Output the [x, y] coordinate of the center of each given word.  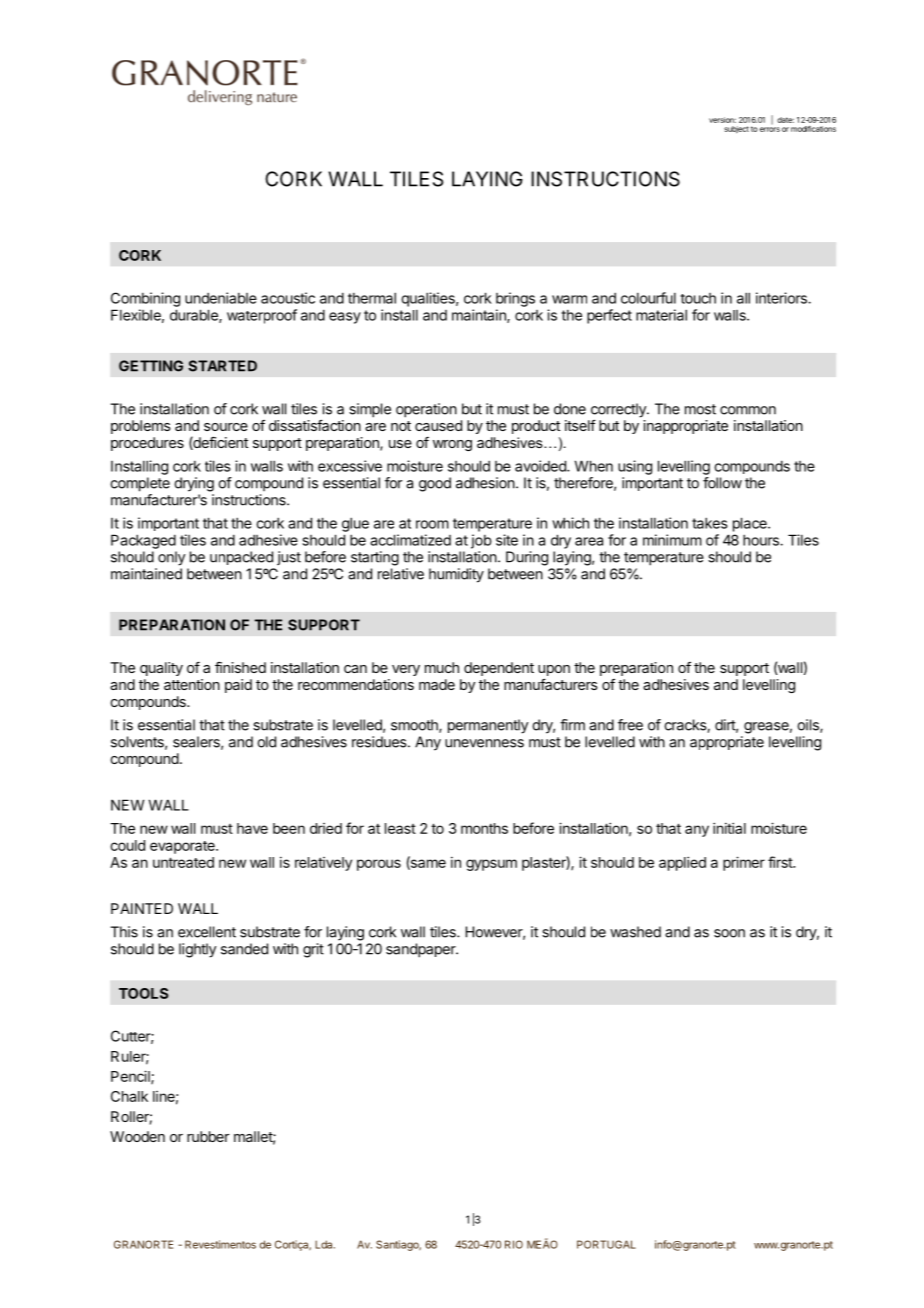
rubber [208, 1136]
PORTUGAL [606, 1244]
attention [192, 684]
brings [515, 299]
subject [736, 130]
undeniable [221, 298]
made [437, 684]
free [630, 725]
